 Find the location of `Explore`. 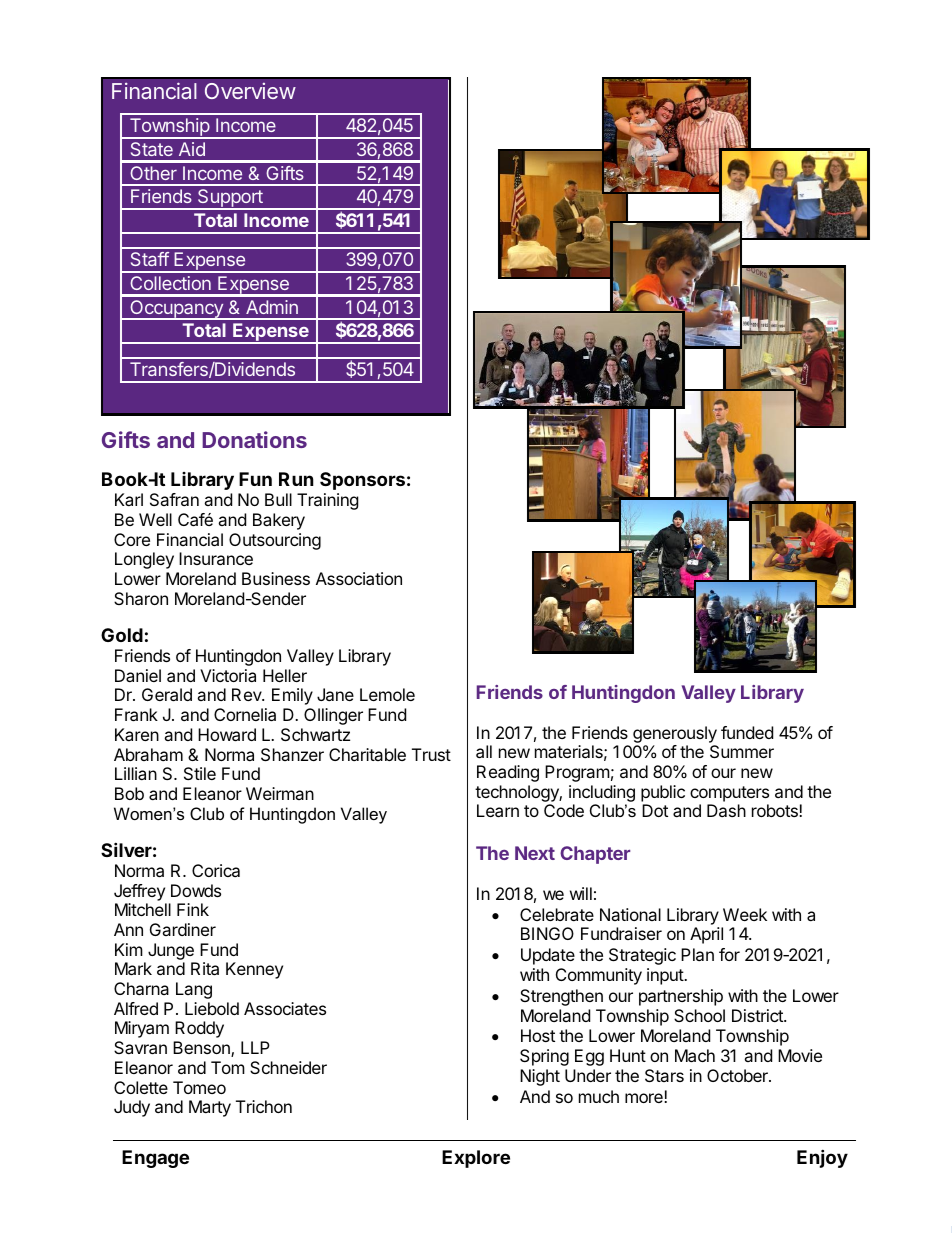

Explore is located at coordinates (476, 1159).
